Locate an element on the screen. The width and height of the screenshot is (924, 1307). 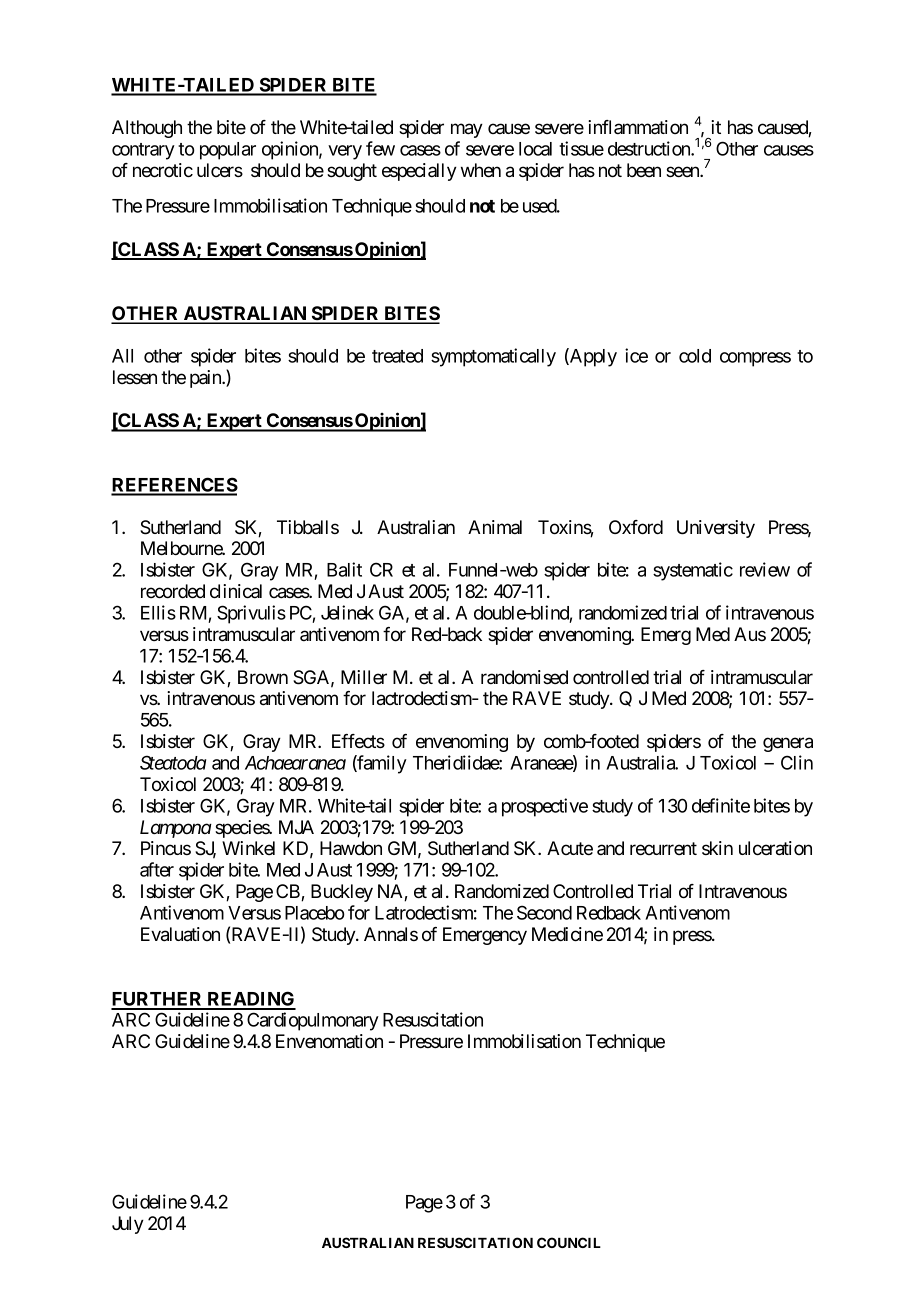
July is located at coordinates (128, 1225).
